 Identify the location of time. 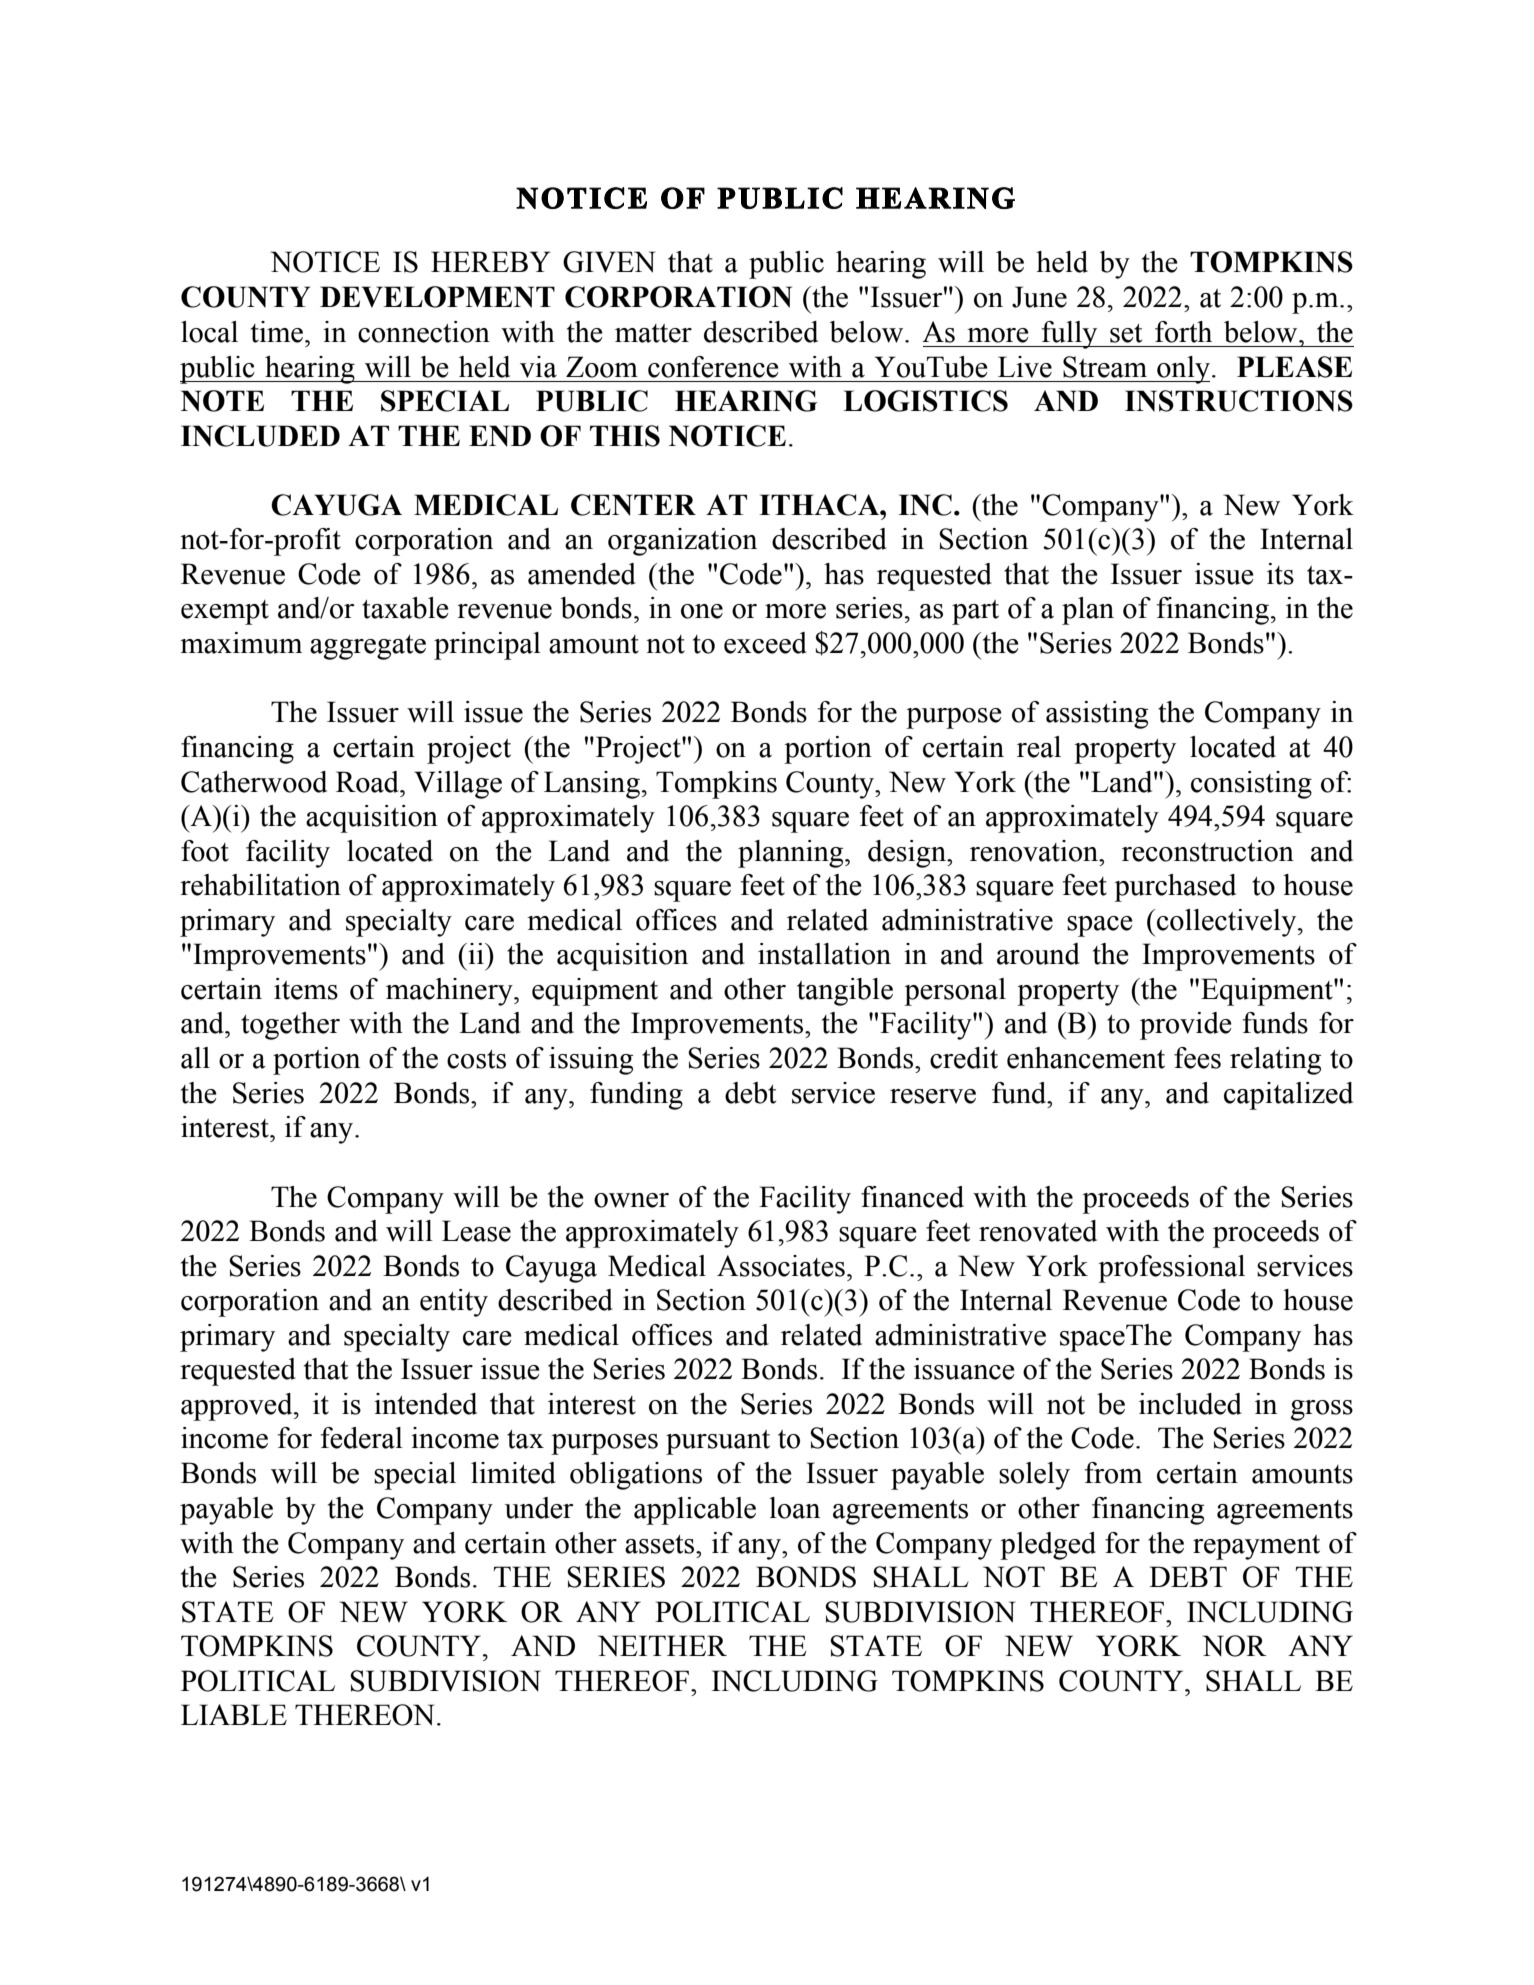
(278, 332).
